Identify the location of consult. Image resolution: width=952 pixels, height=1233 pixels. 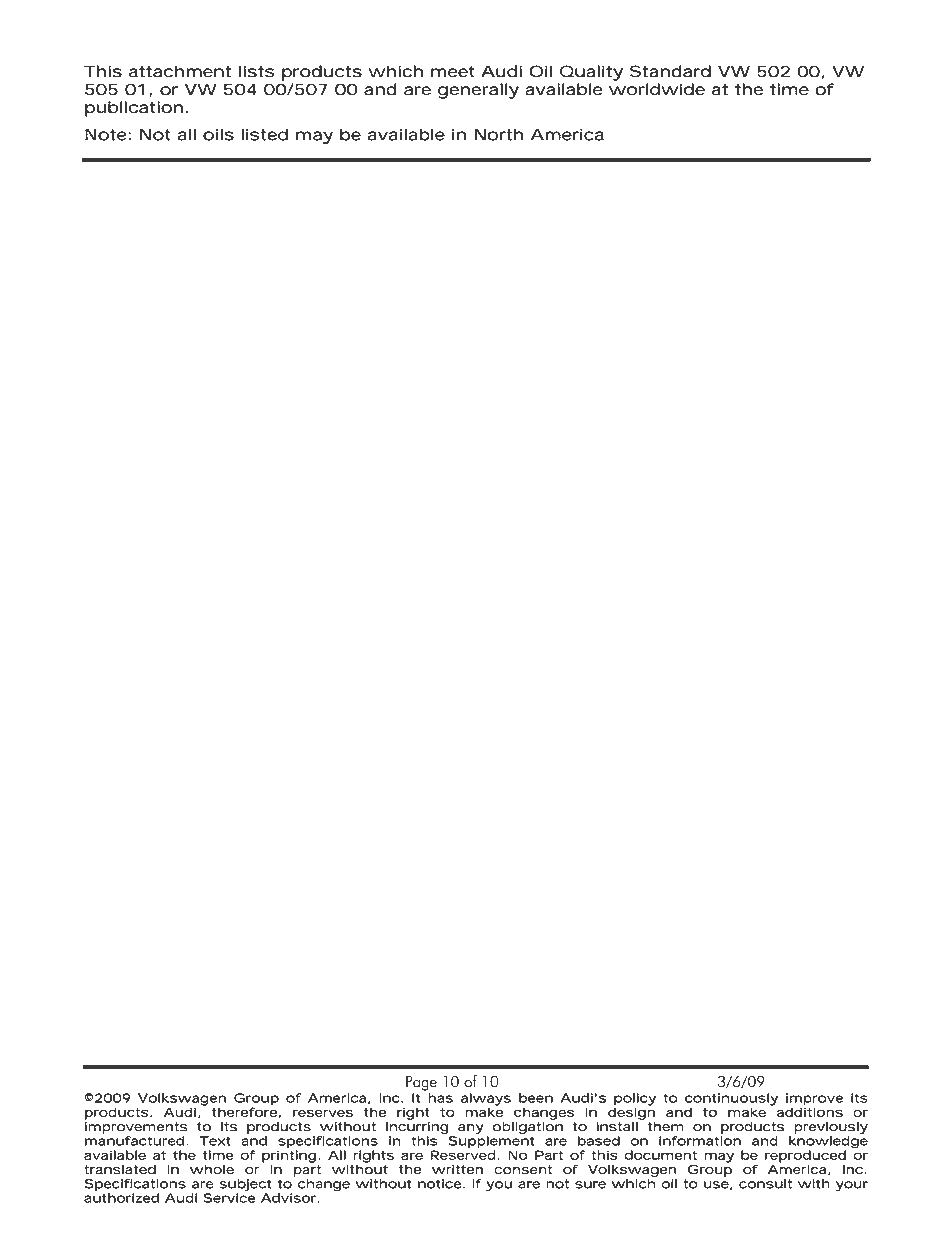
(765, 1184).
